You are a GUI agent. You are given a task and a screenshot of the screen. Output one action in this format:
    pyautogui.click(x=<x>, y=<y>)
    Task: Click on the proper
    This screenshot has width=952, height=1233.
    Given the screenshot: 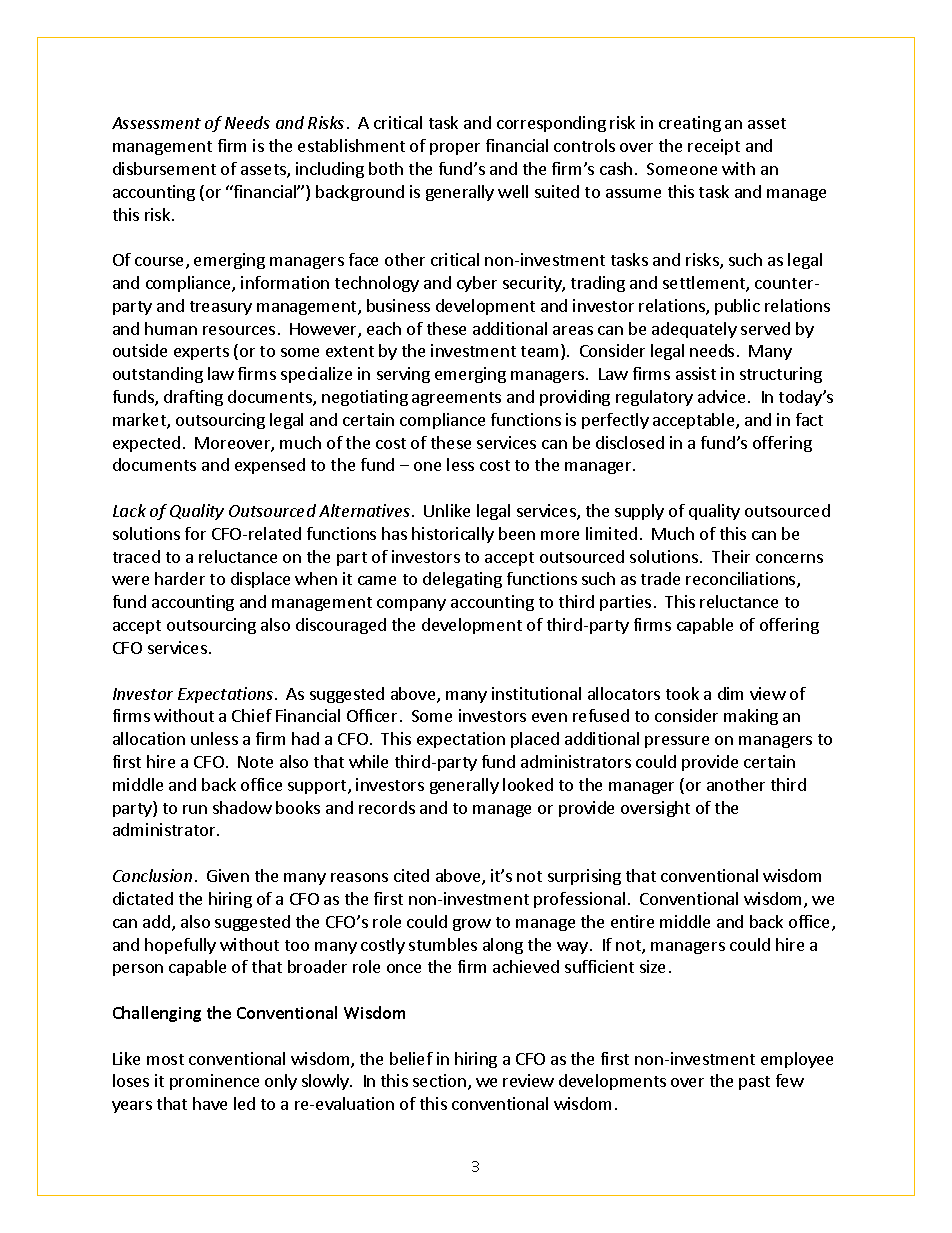 What is the action you would take?
    pyautogui.click(x=455, y=149)
